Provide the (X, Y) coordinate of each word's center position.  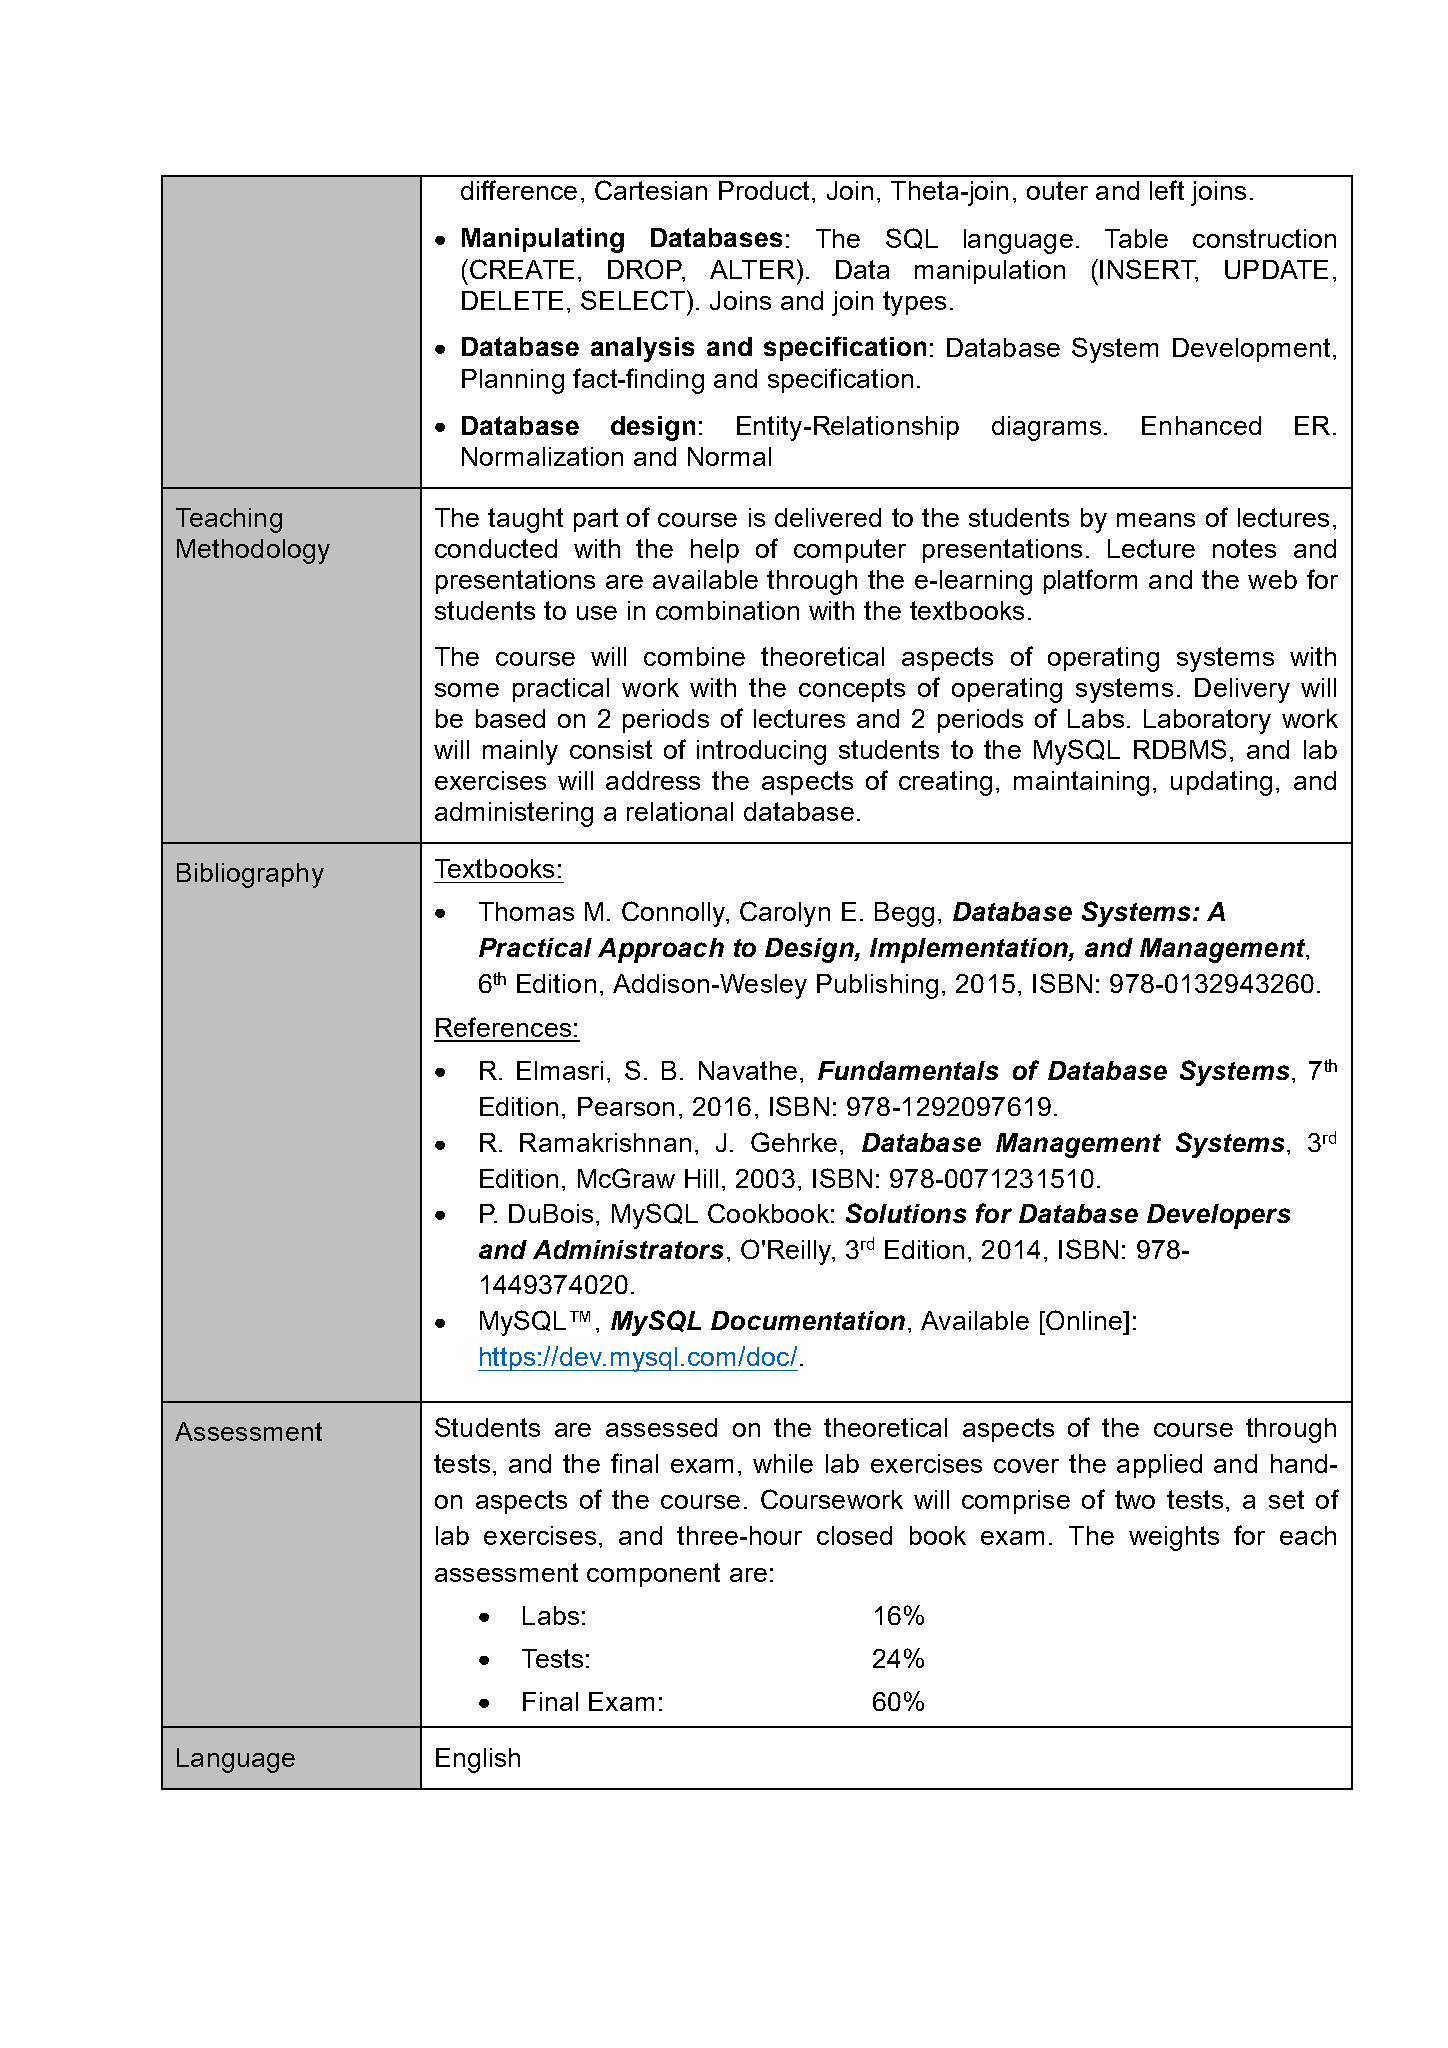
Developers (1218, 1216)
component (653, 1575)
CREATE (522, 269)
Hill (701, 1178)
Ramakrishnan (605, 1142)
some (467, 690)
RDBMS (1180, 749)
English (478, 1760)
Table (1136, 238)
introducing (761, 752)
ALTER (752, 269)
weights (1174, 1538)
